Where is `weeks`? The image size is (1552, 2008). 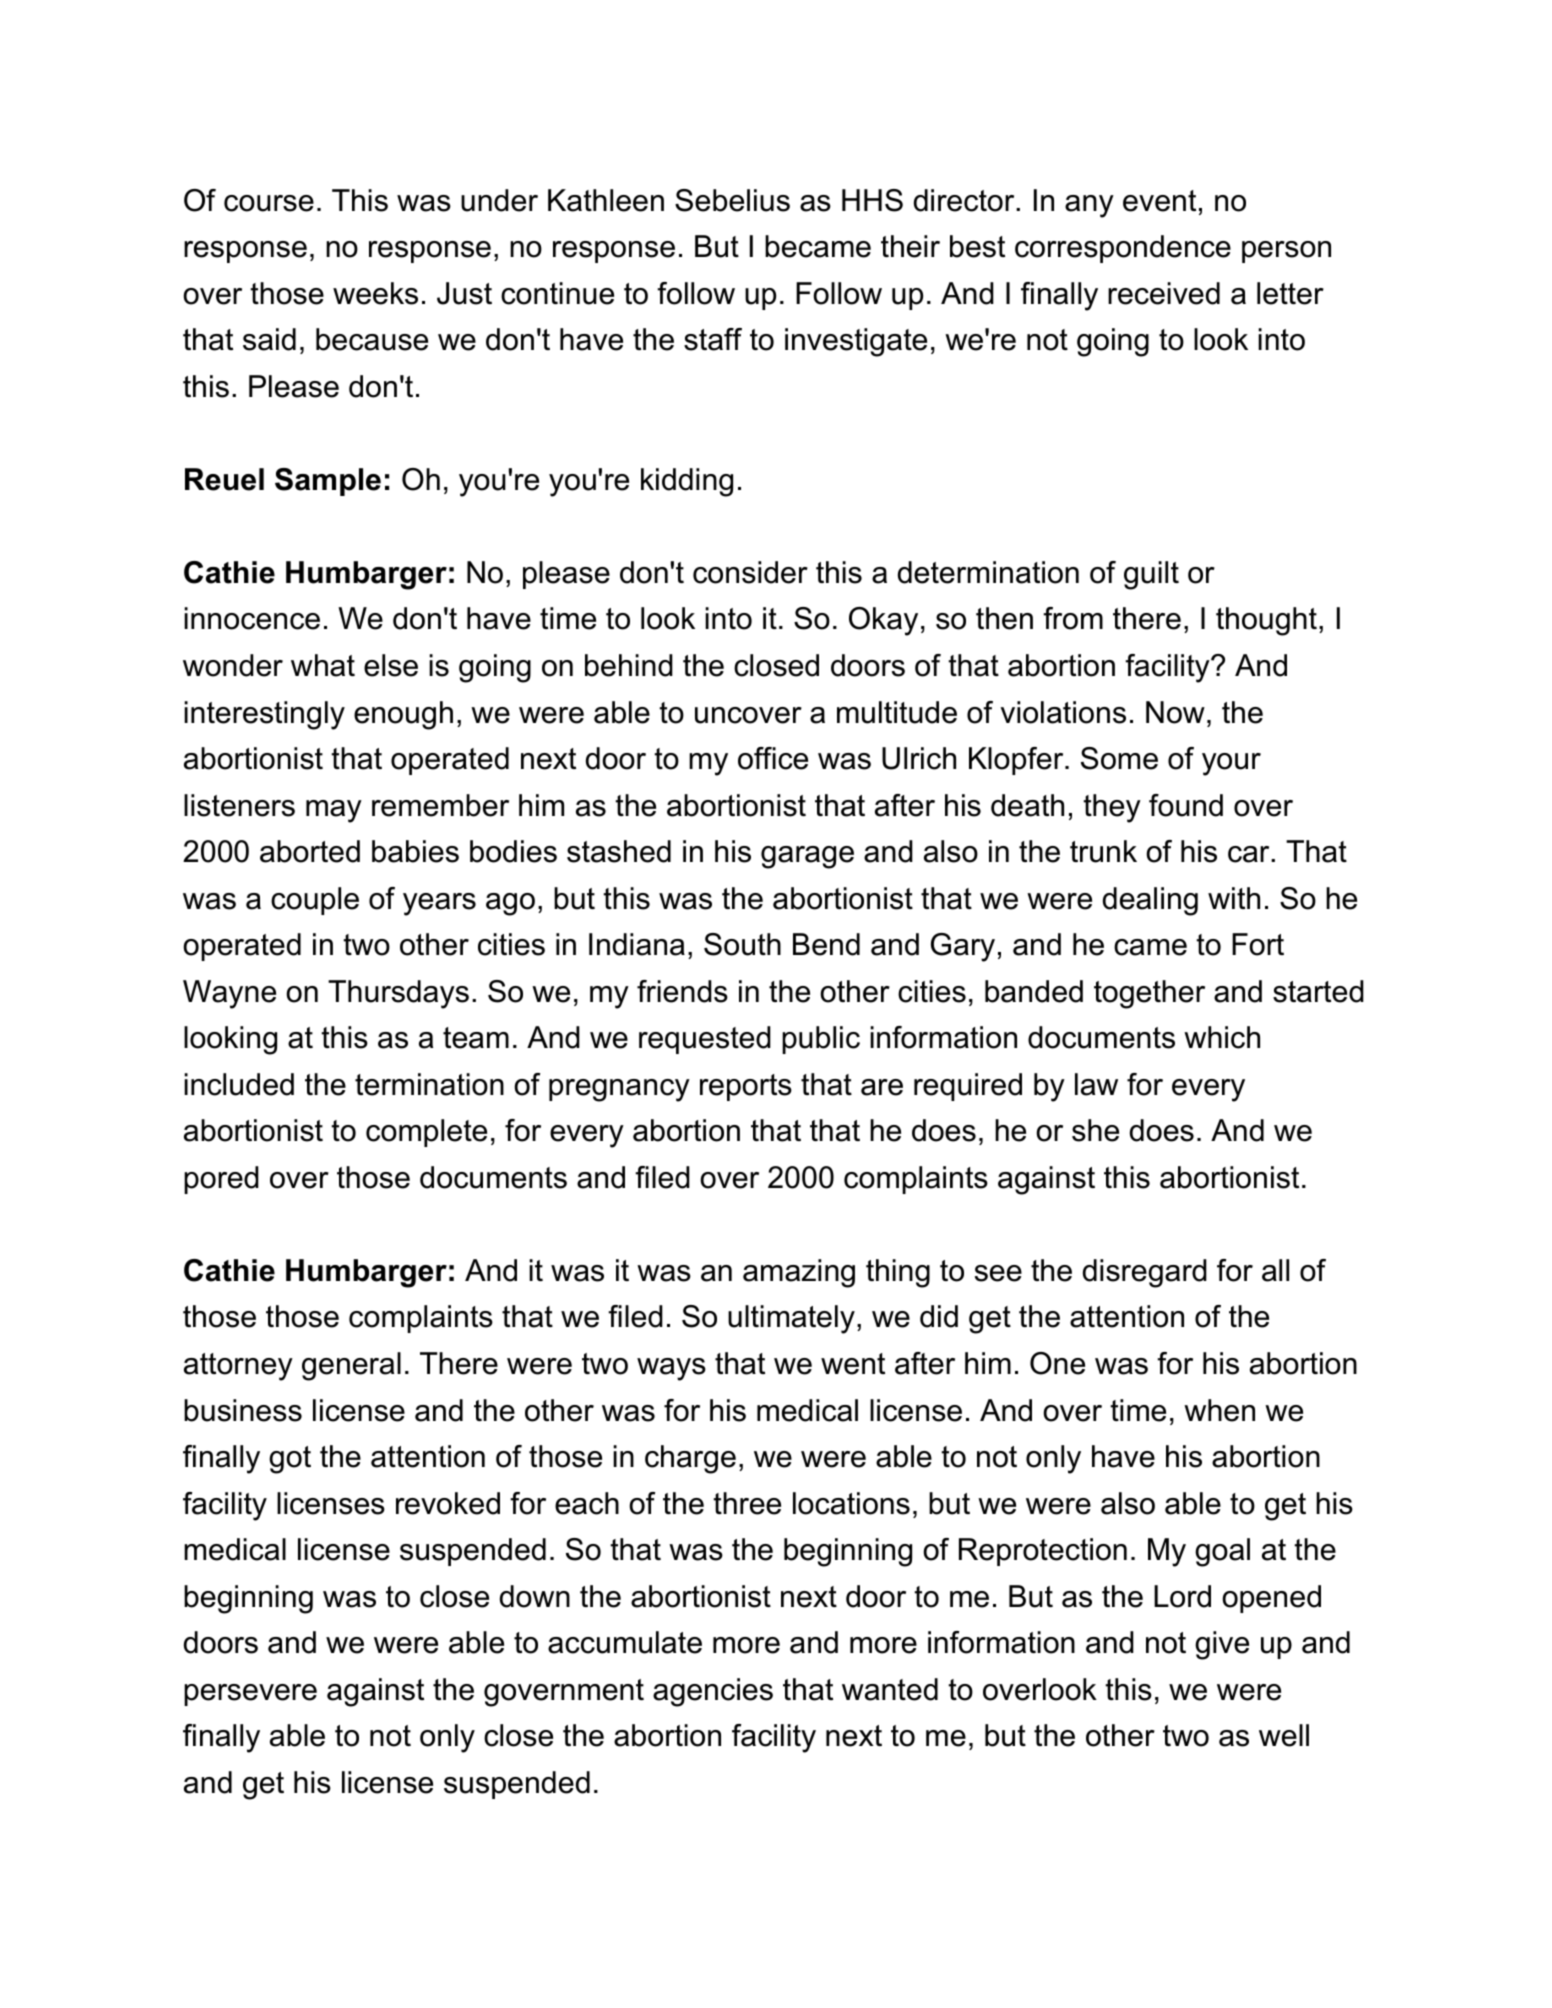
weeks is located at coordinates (375, 293).
